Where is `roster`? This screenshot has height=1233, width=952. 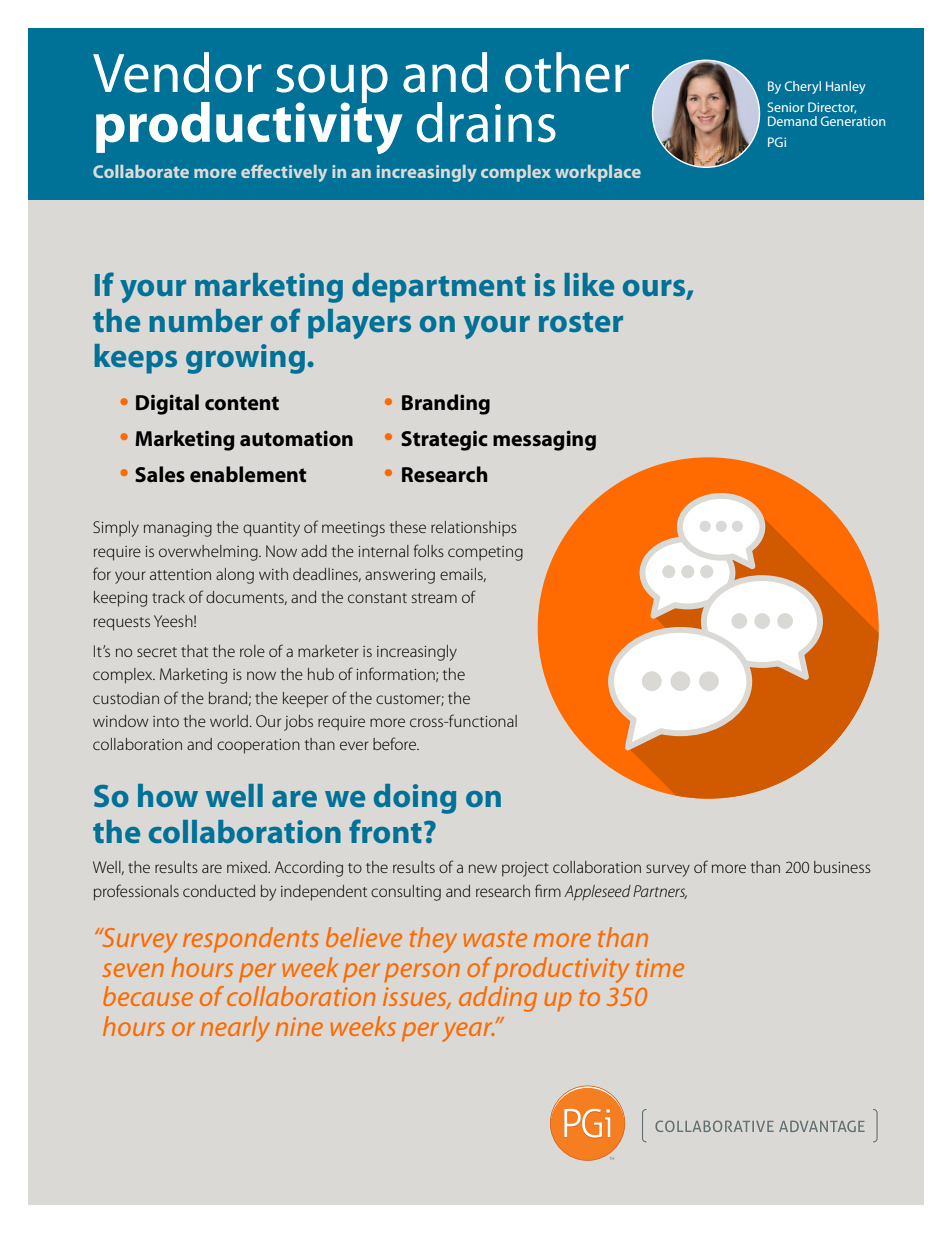
roster is located at coordinates (581, 322).
